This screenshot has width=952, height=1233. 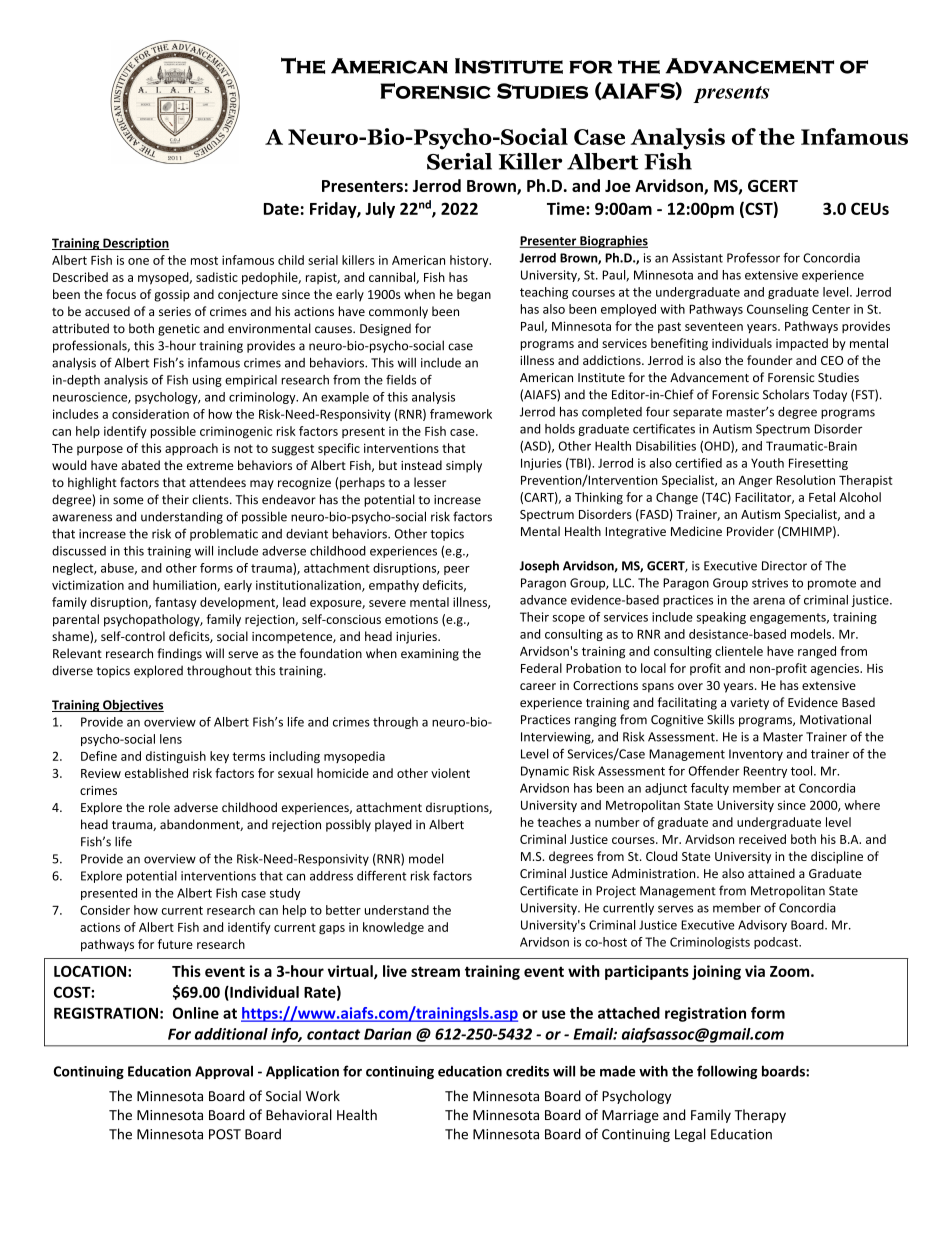 I want to click on Therapy, so click(x=760, y=1116).
